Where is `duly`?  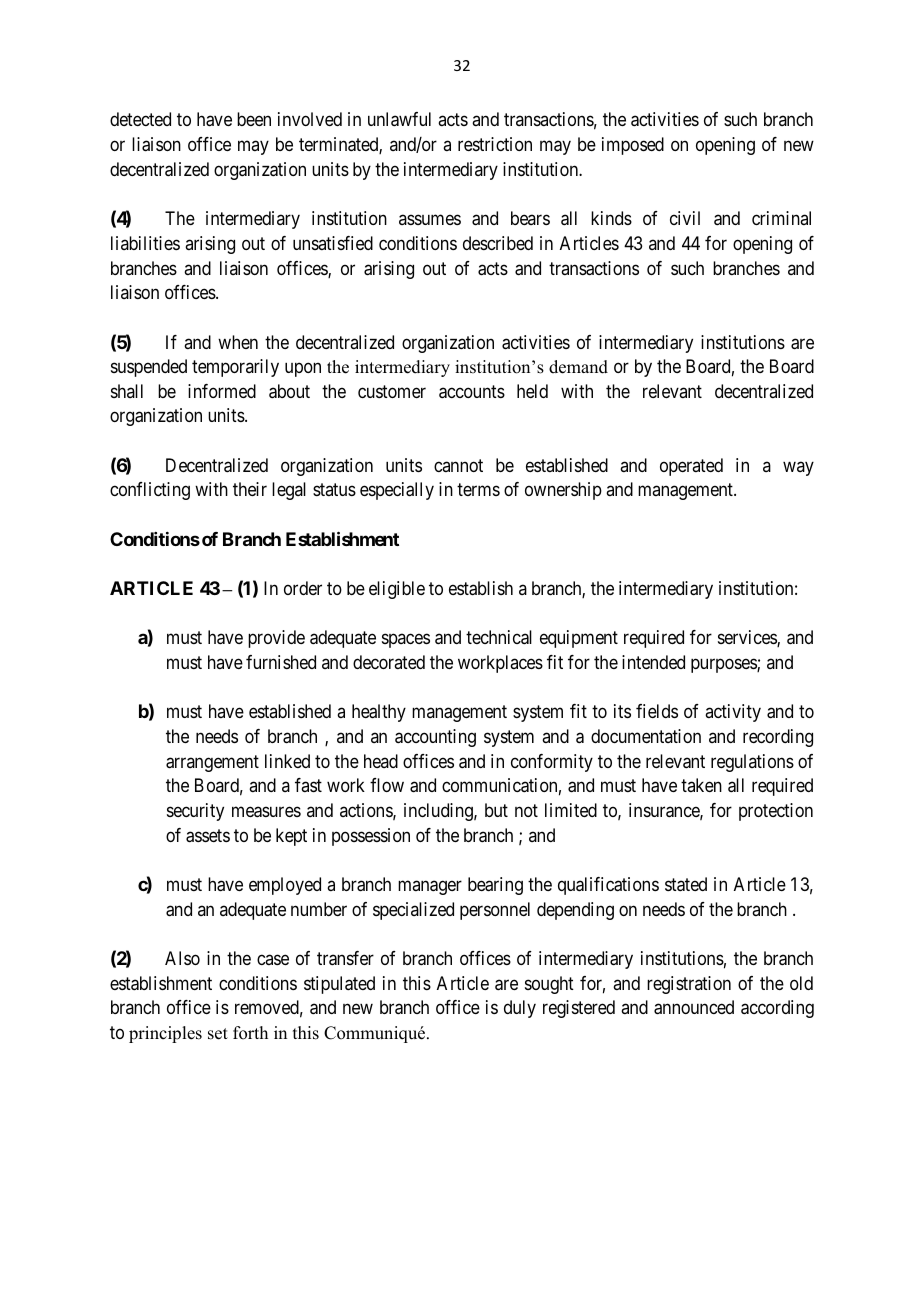
duly is located at coordinates (520, 1009).
